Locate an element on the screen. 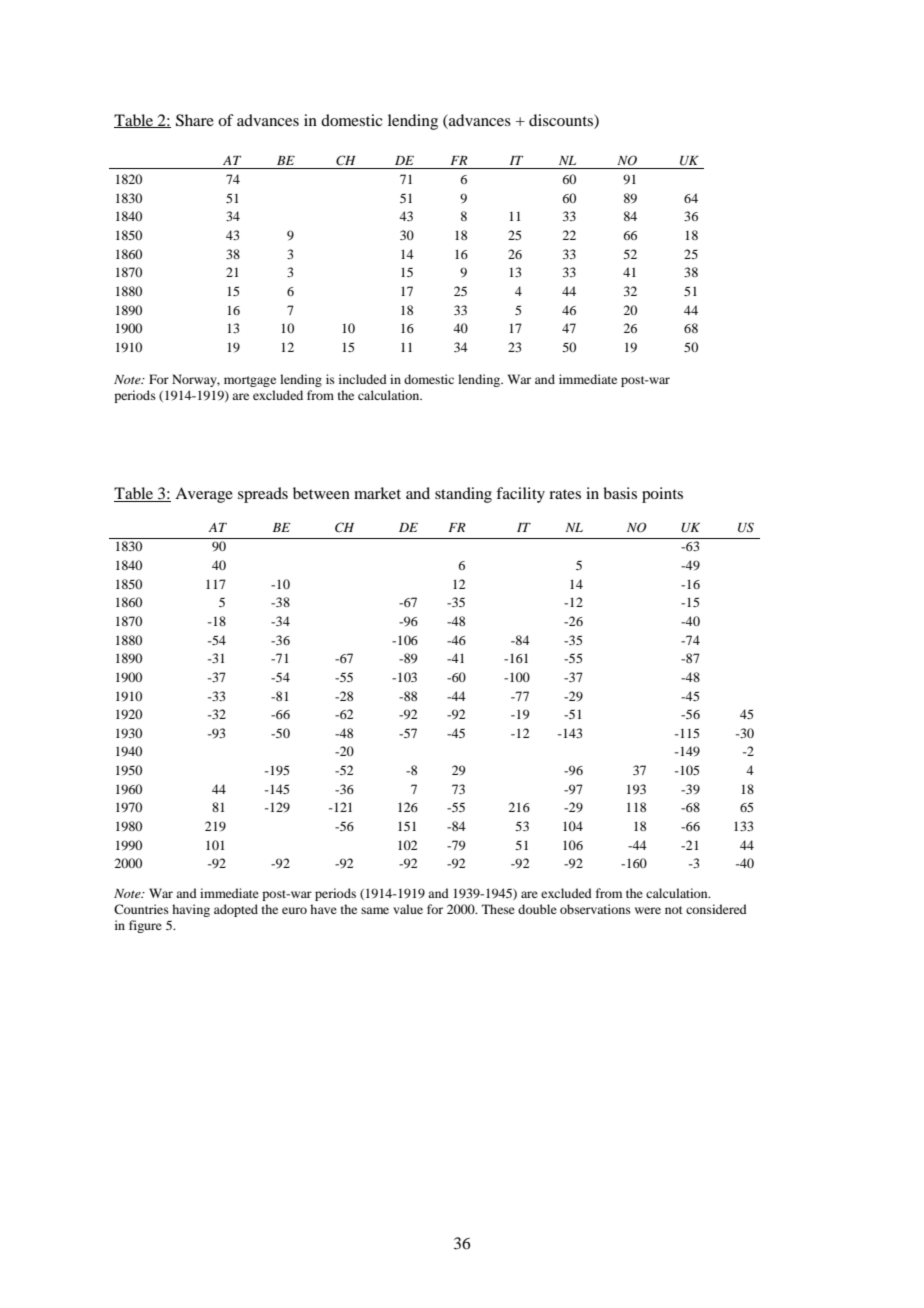 The image size is (924, 1308). Share is located at coordinates (195, 120).
